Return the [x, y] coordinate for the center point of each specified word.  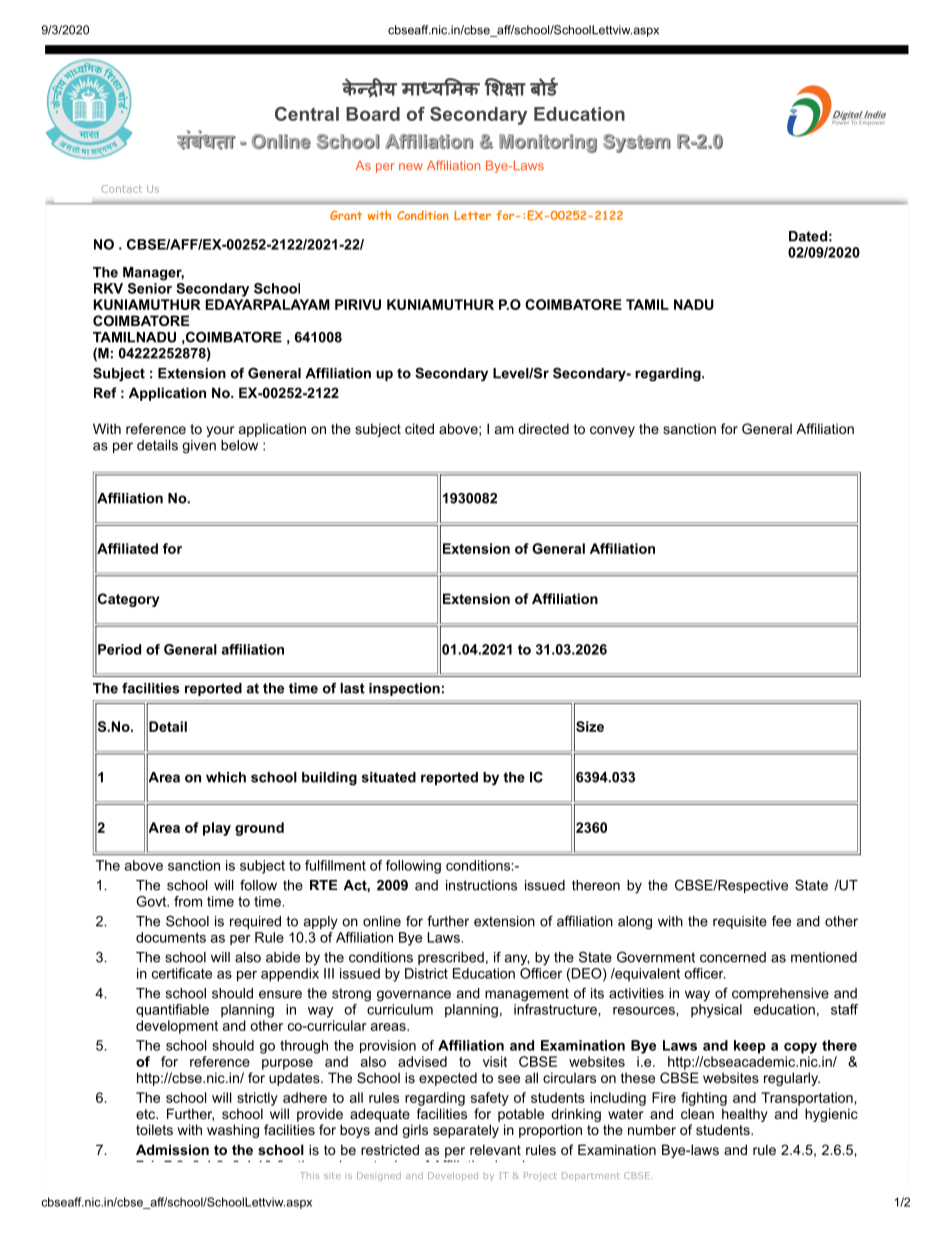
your [220, 431]
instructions [481, 885]
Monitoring [548, 143]
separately [466, 1131]
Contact [121, 189]
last [352, 688]
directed [543, 428]
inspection [404, 689]
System [637, 143]
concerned [733, 957]
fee [781, 921]
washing [233, 1131]
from [188, 901]
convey [612, 431]
